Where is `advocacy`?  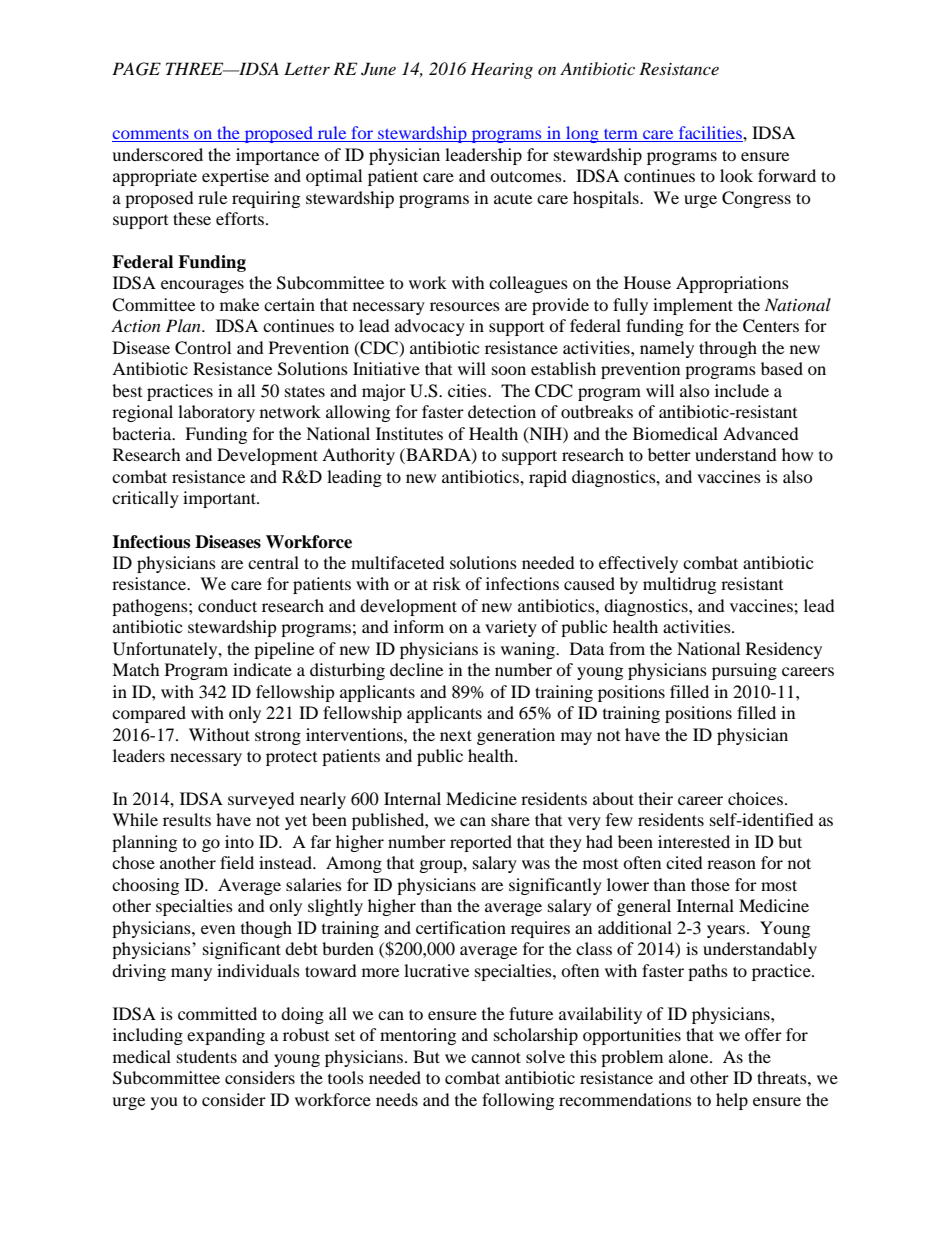
advocacy is located at coordinates (430, 327).
